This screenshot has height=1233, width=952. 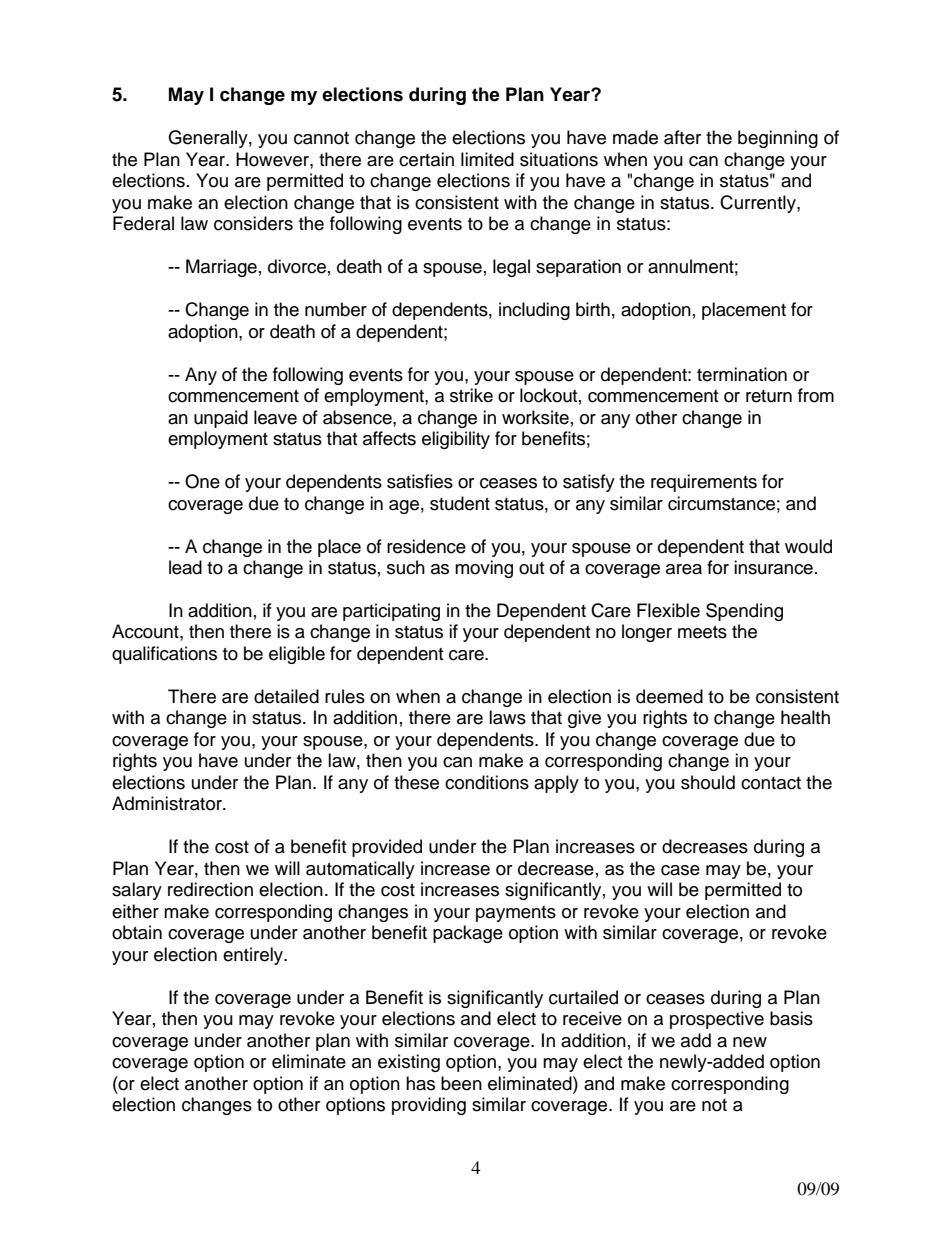 What do you see at coordinates (456, 440) in the screenshot?
I see `eligibility` at bounding box center [456, 440].
